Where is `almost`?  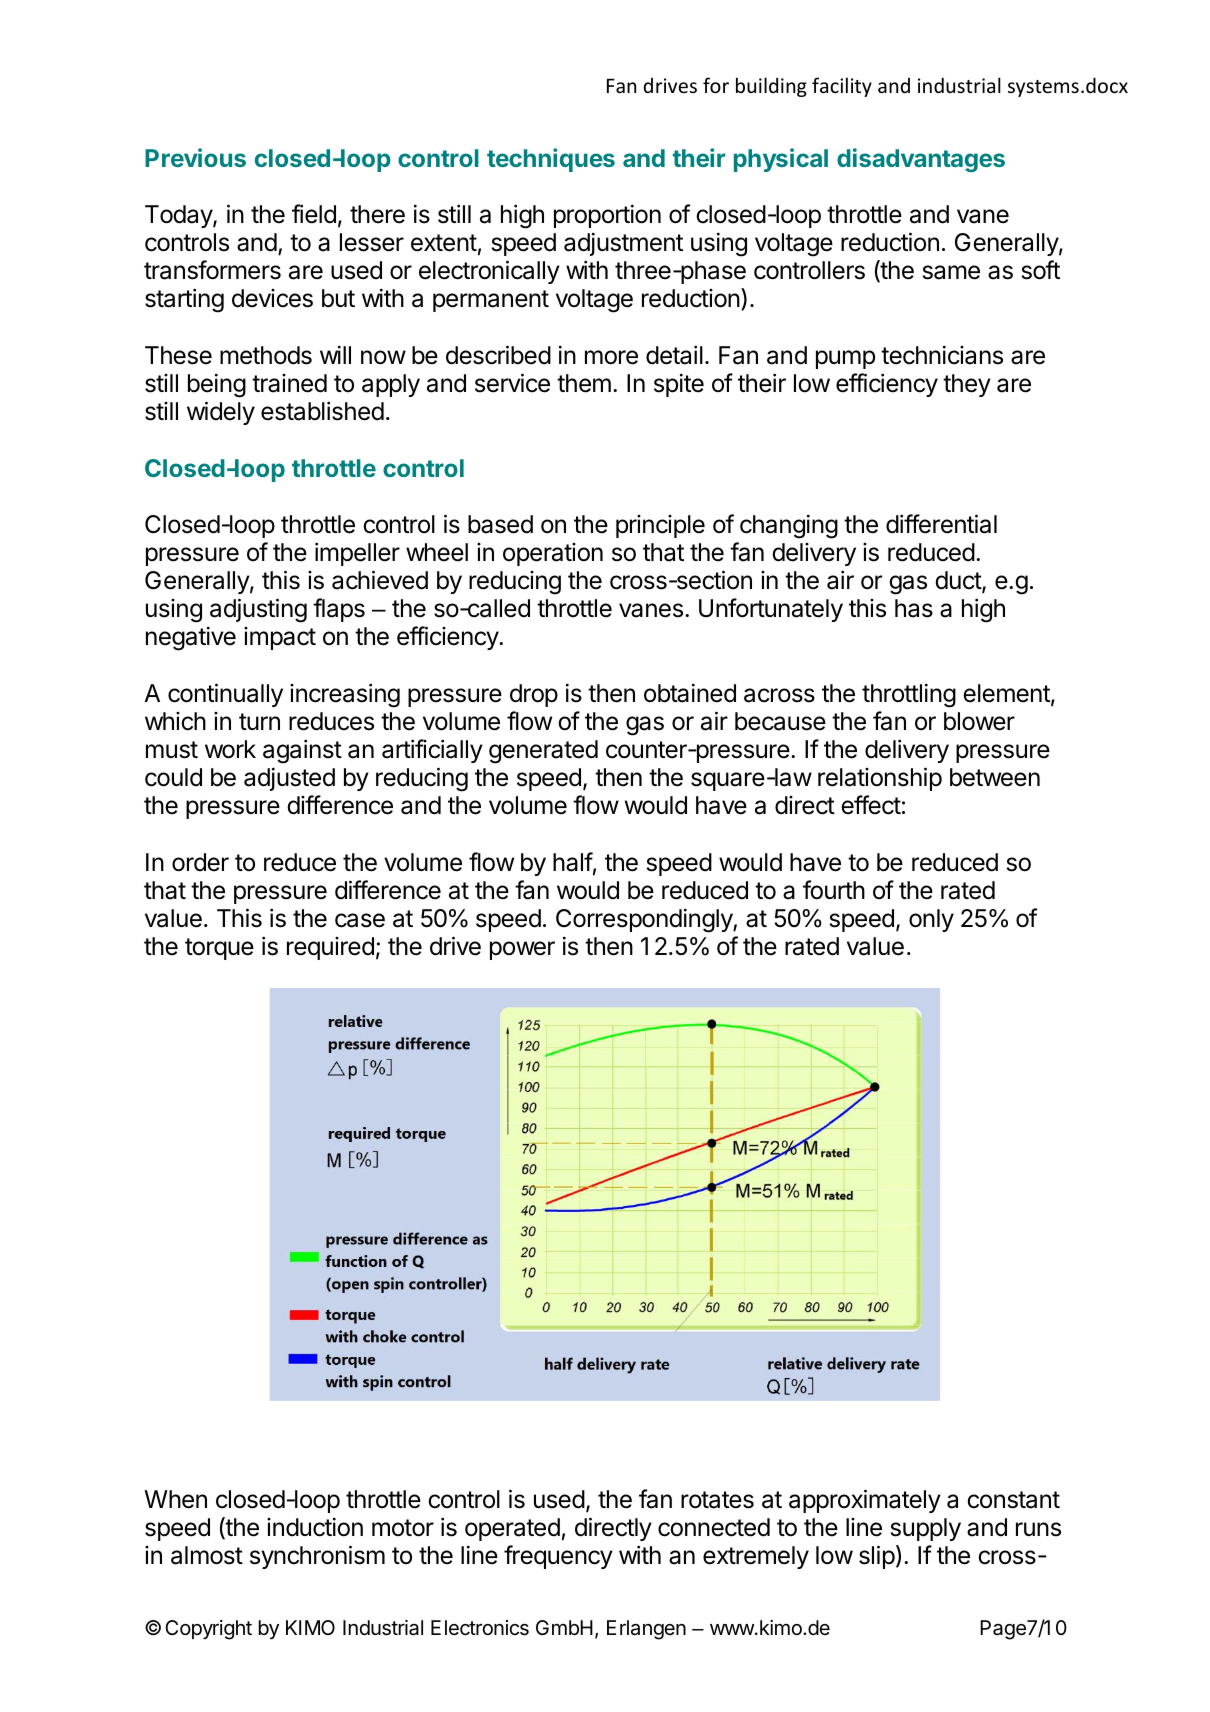 almost is located at coordinates (207, 1555).
